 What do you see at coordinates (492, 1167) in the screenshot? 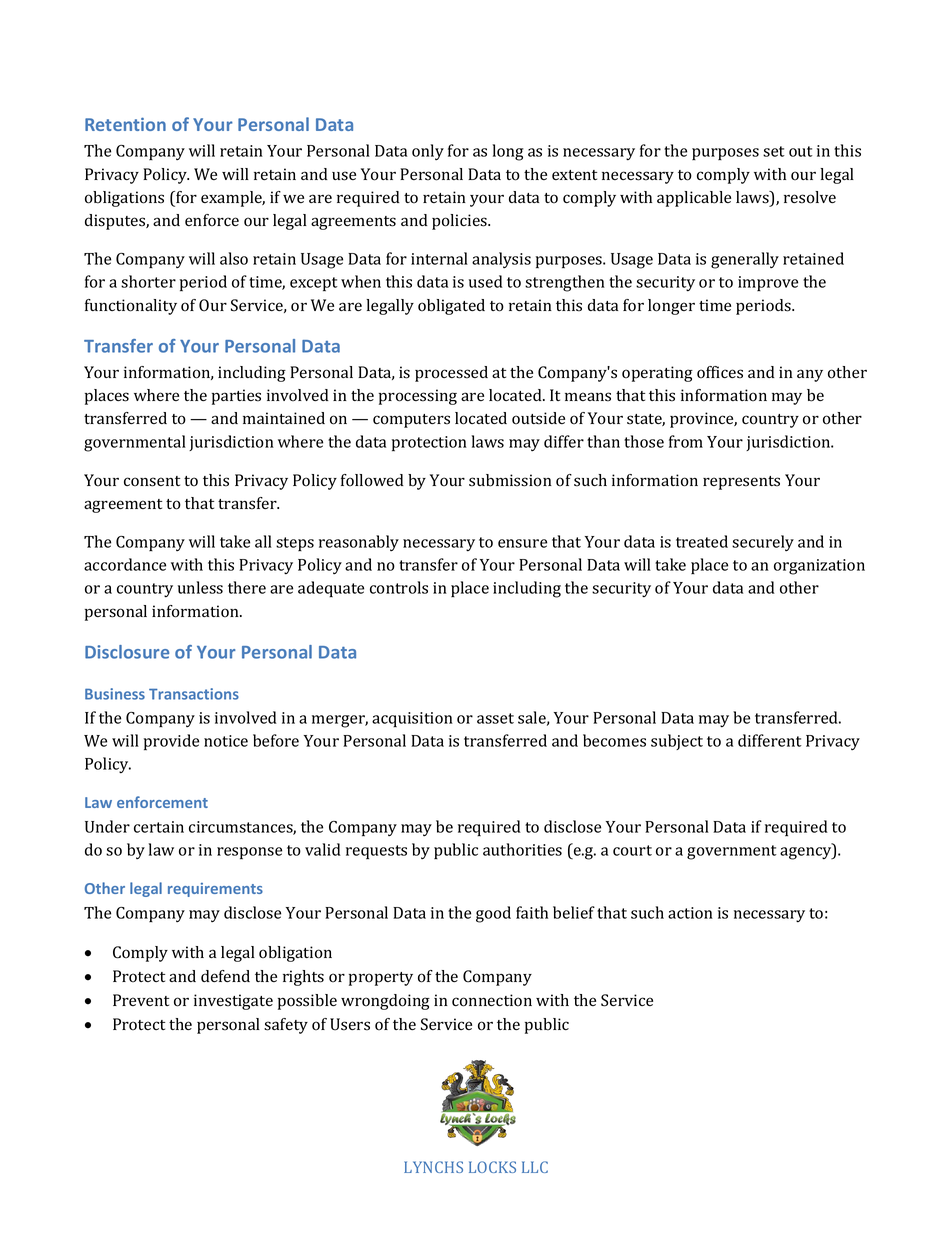
I see `LOCKS` at bounding box center [492, 1167].
